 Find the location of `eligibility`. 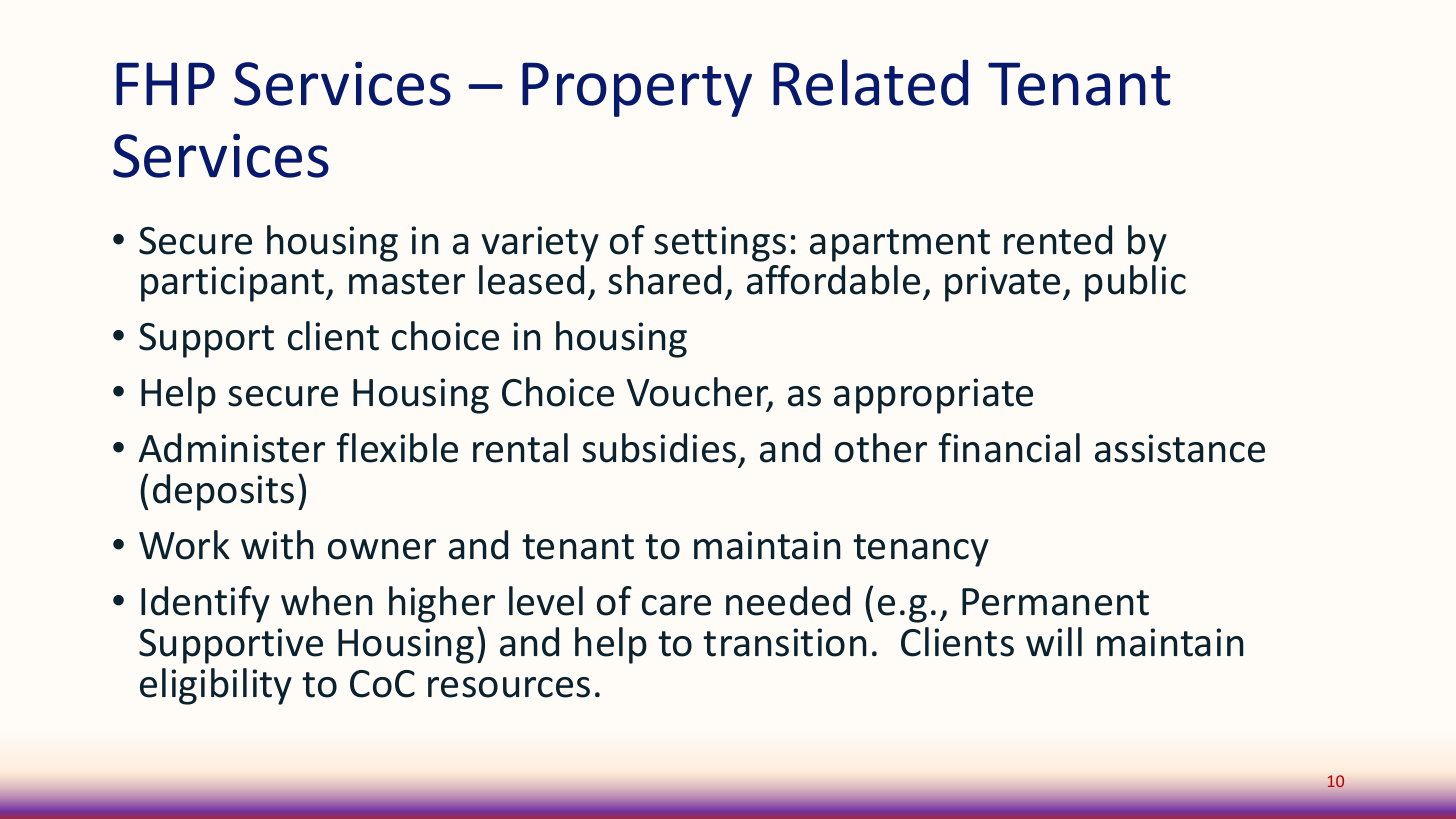

eligibility is located at coordinates (216, 686).
